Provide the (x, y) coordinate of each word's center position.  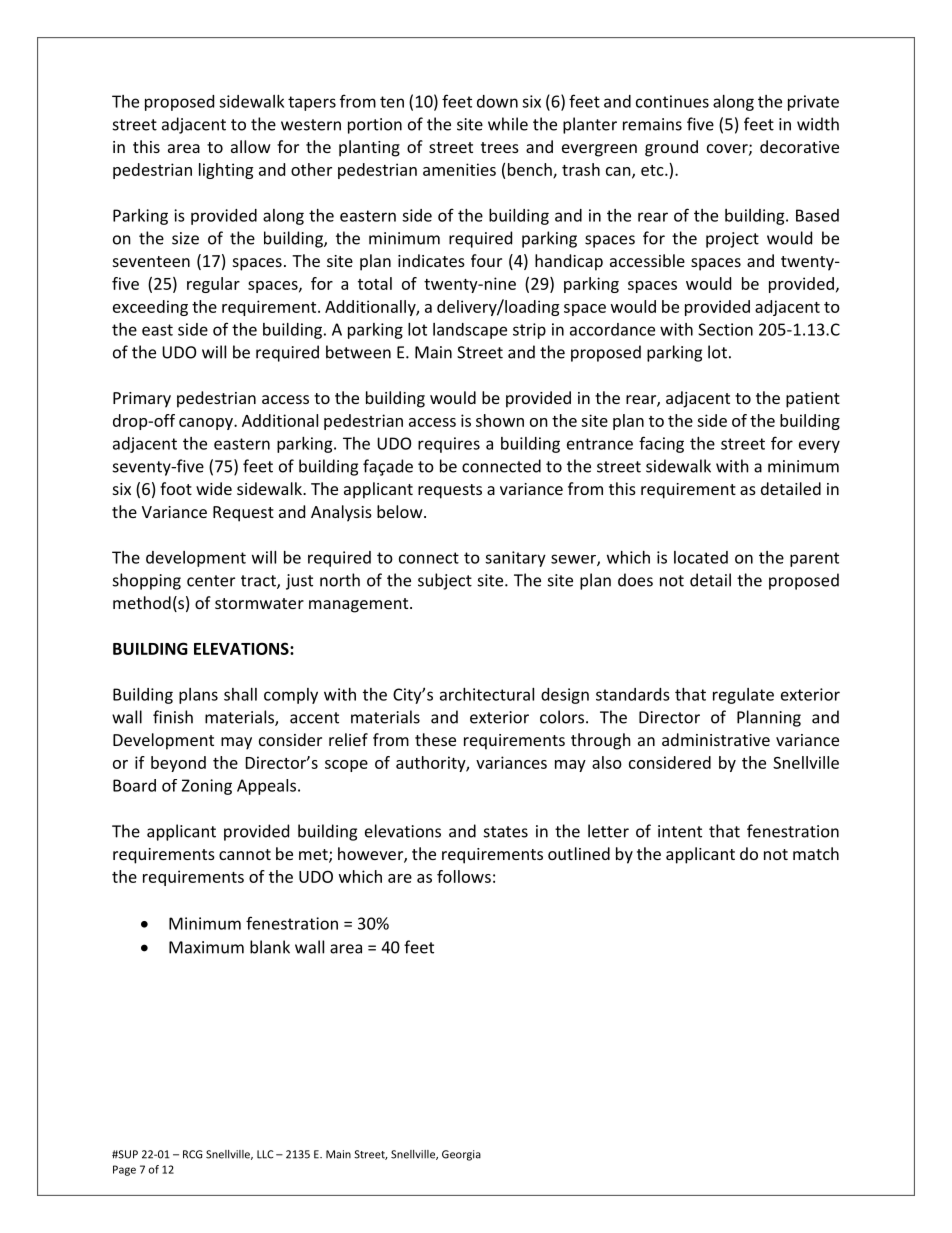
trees (500, 147)
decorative (799, 146)
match (816, 853)
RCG (192, 1154)
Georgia (461, 1155)
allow (251, 146)
